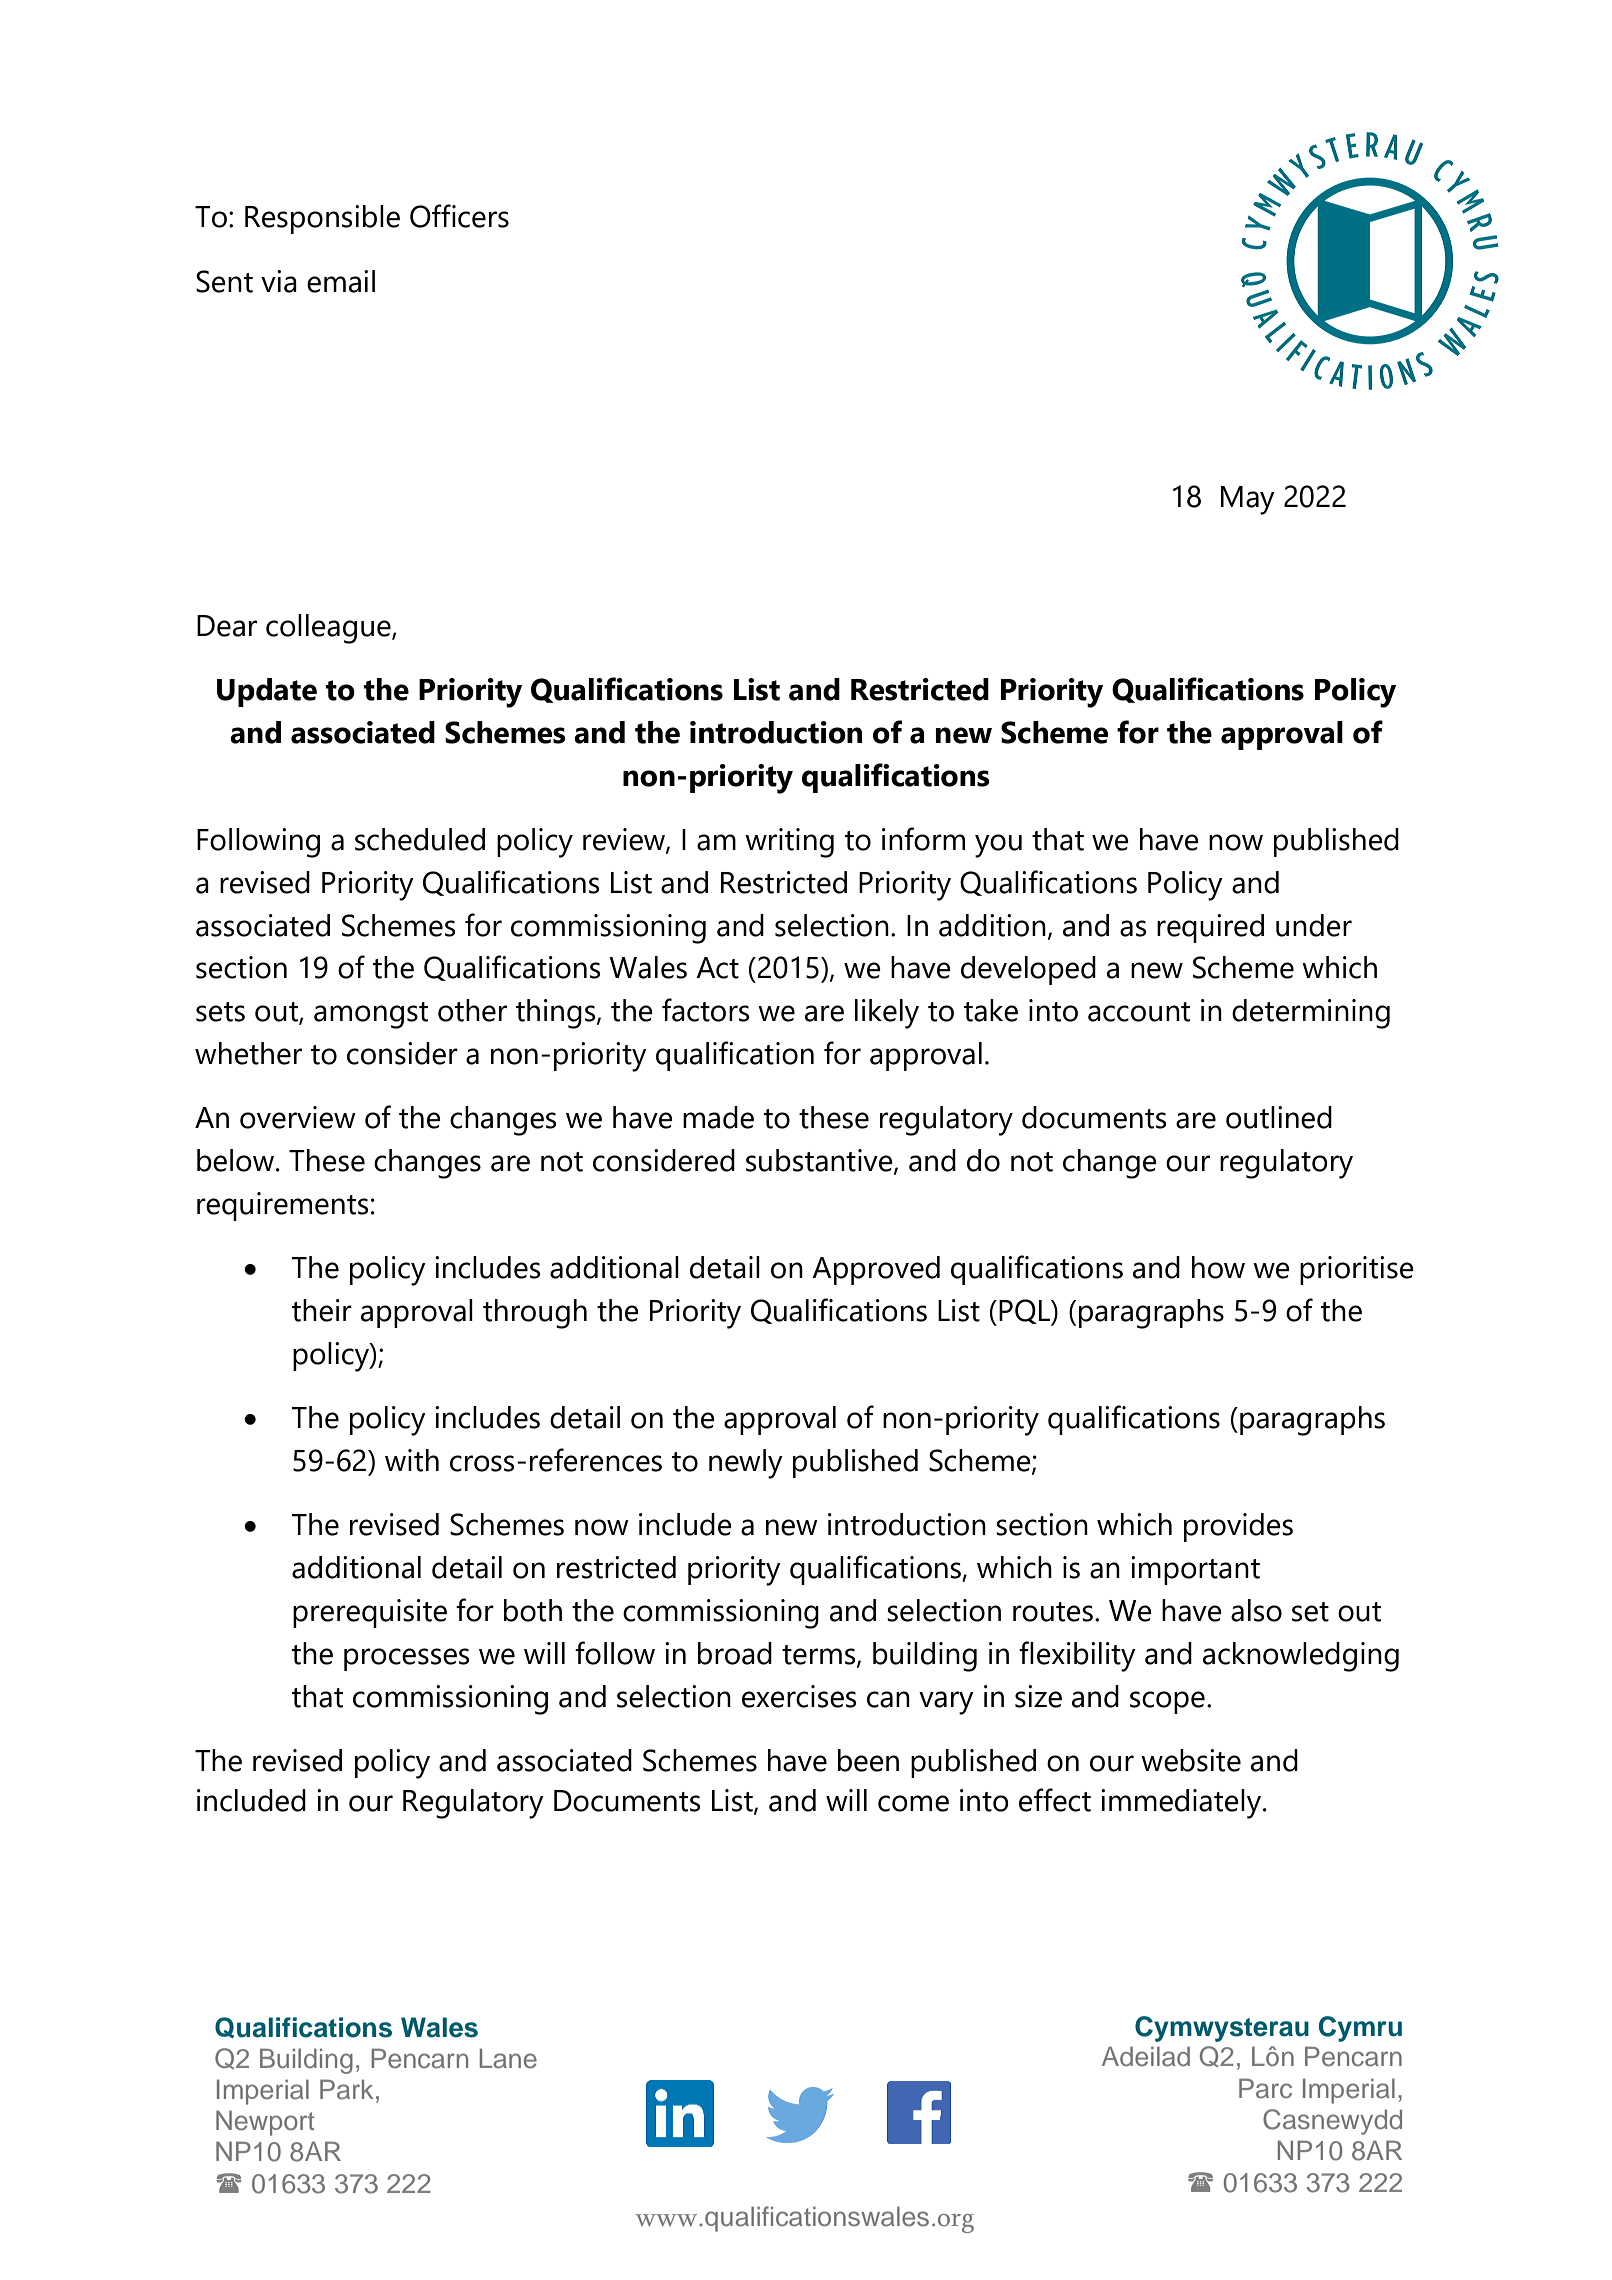 The height and width of the screenshot is (2280, 1612). What do you see at coordinates (1265, 2088) in the screenshot?
I see `Parc` at bounding box center [1265, 2088].
